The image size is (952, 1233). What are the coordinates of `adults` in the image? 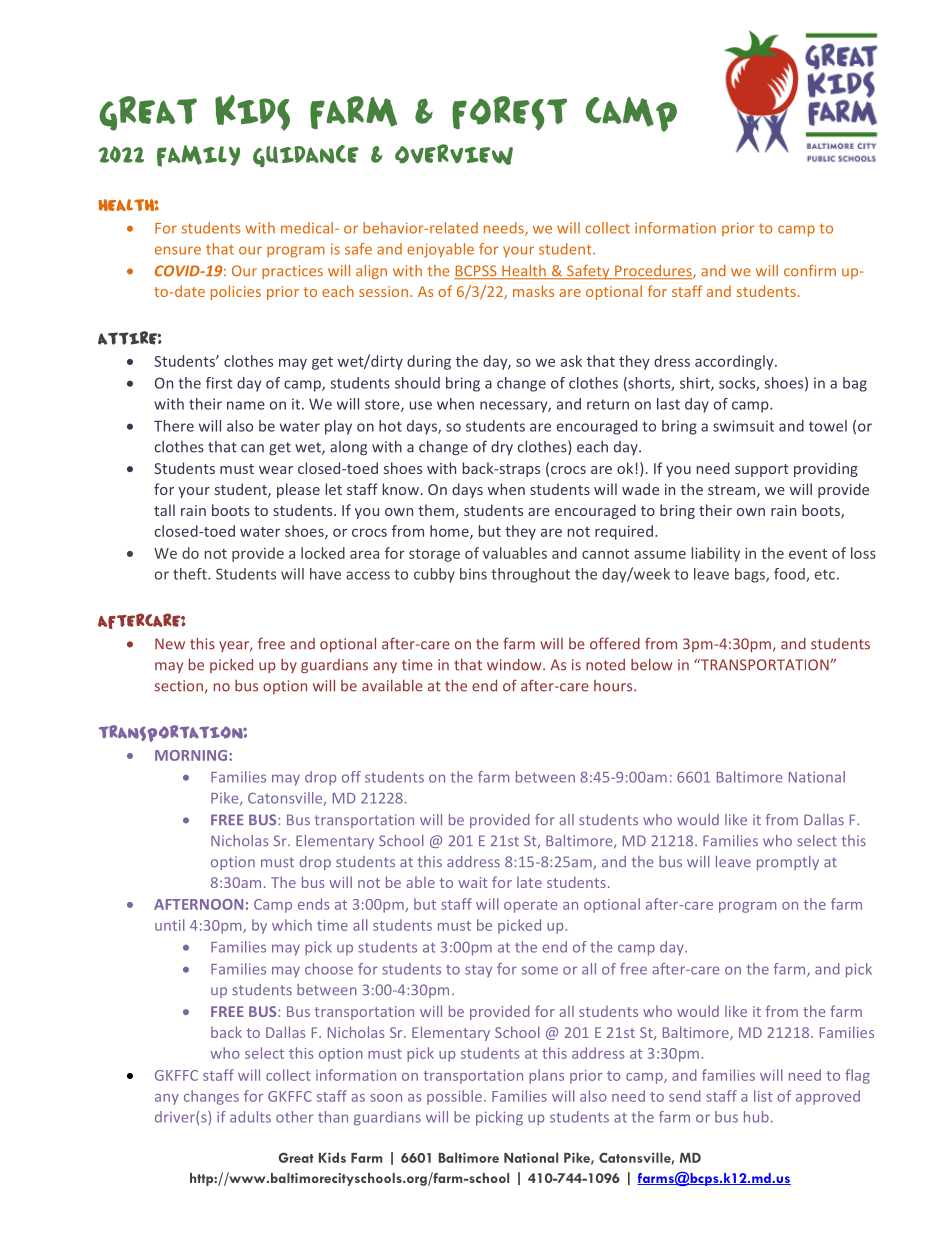 It's located at (250, 1117).
